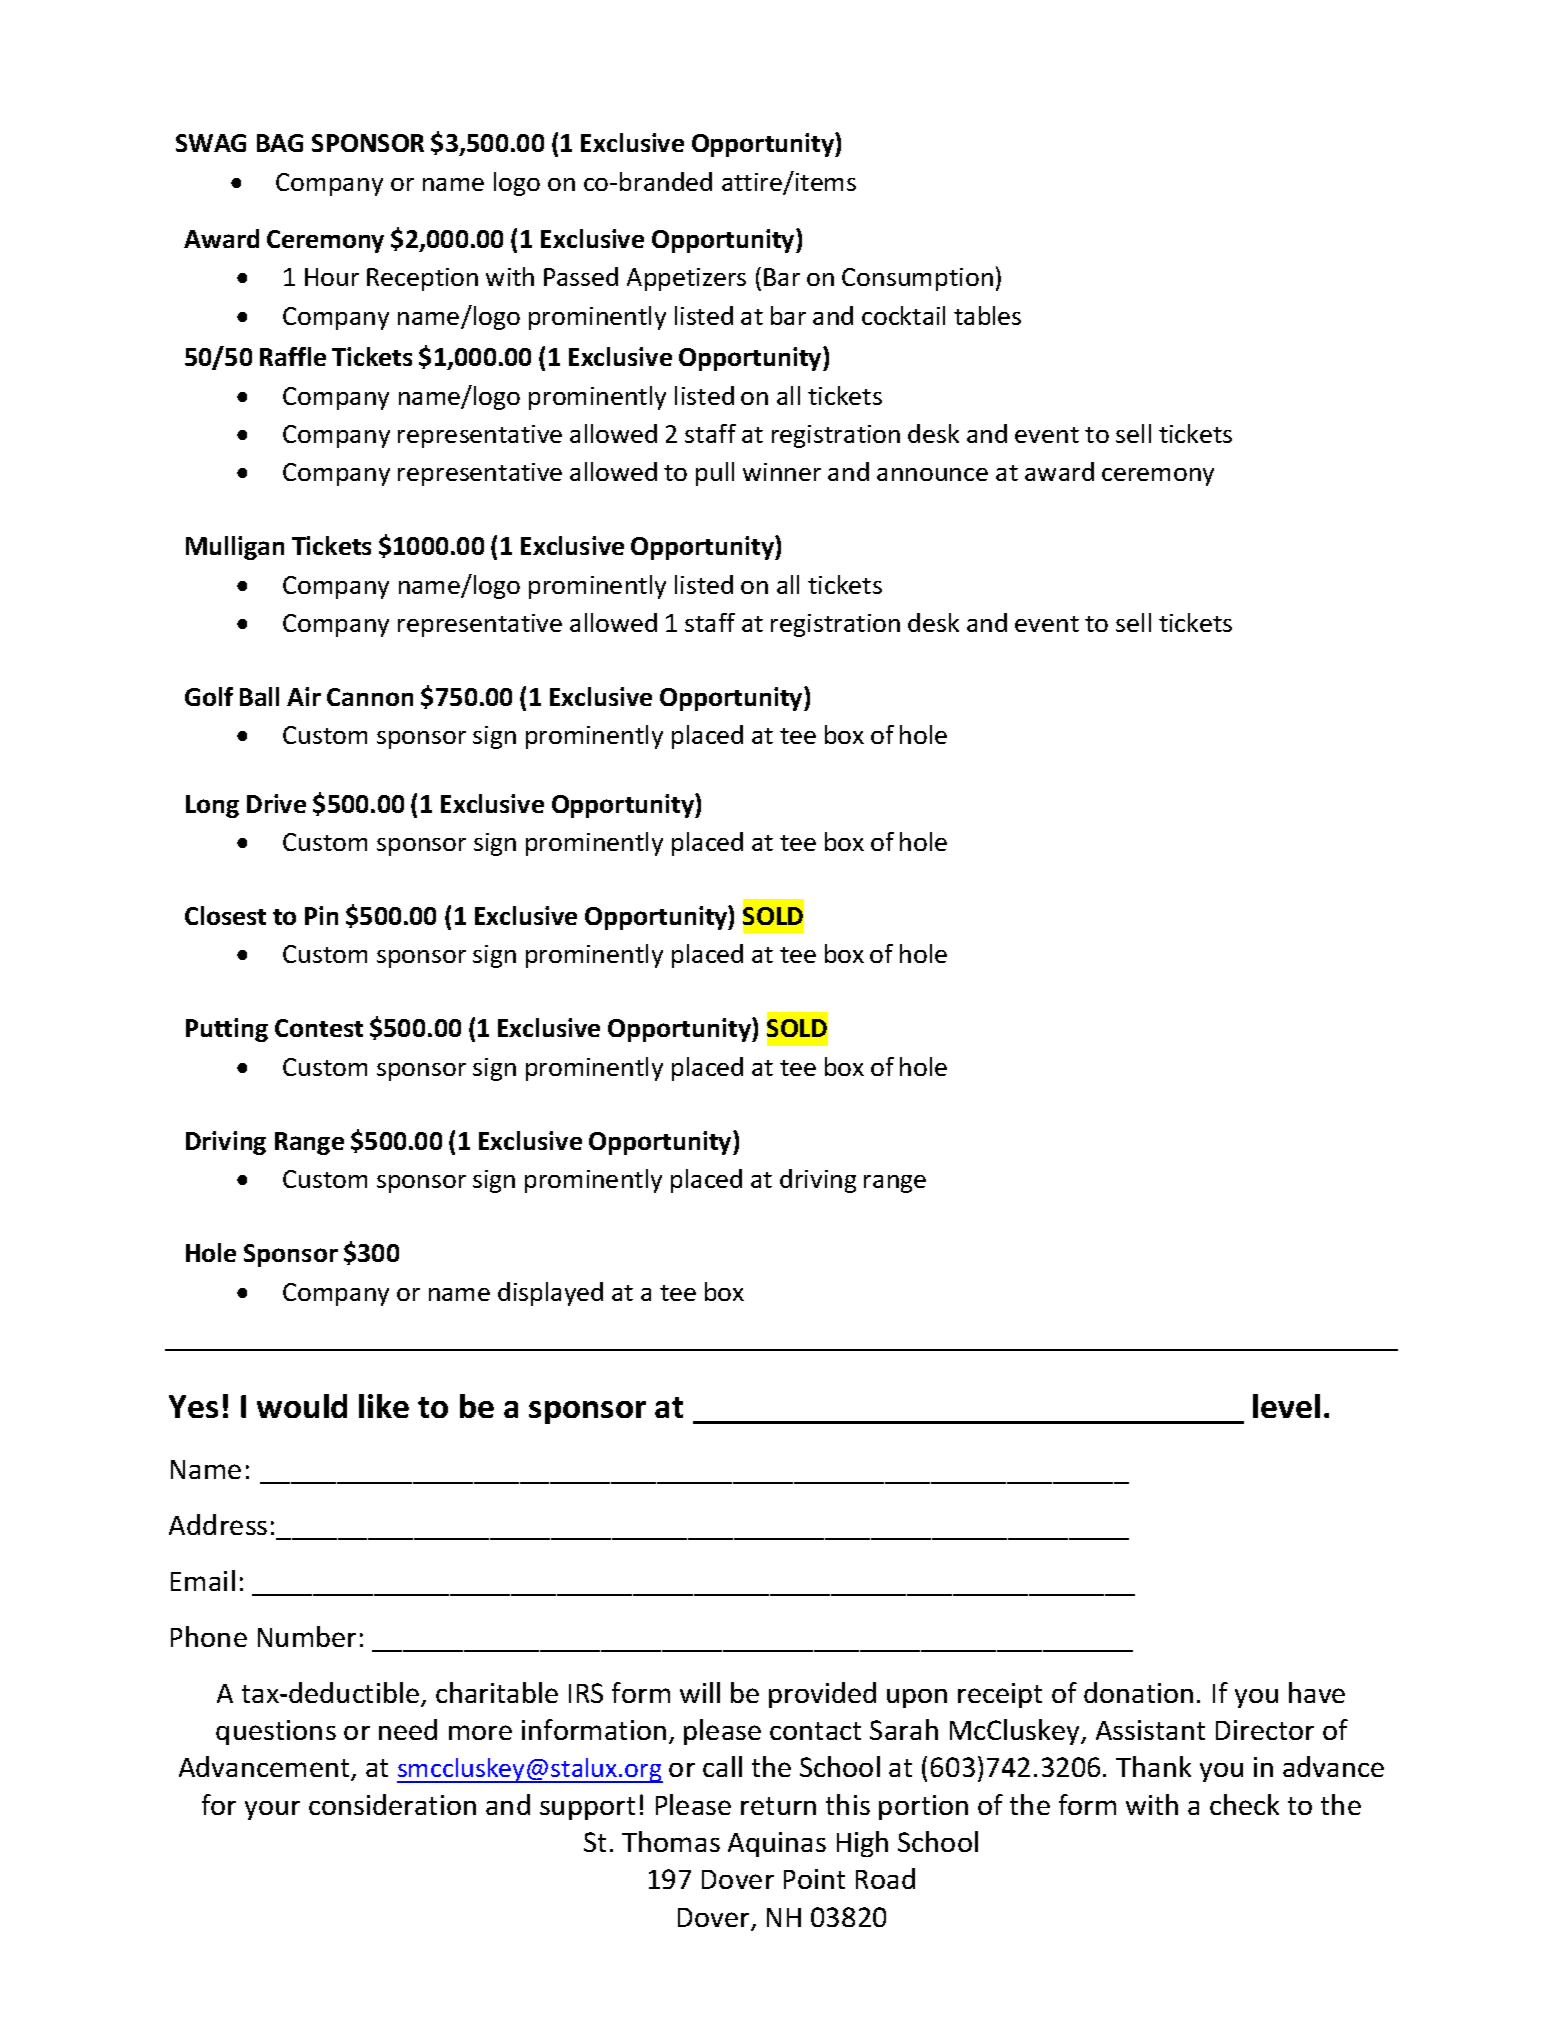 Image resolution: width=1560 pixels, height=2019 pixels. Describe the element at coordinates (1286, 1406) in the screenshot. I see `level` at that location.
